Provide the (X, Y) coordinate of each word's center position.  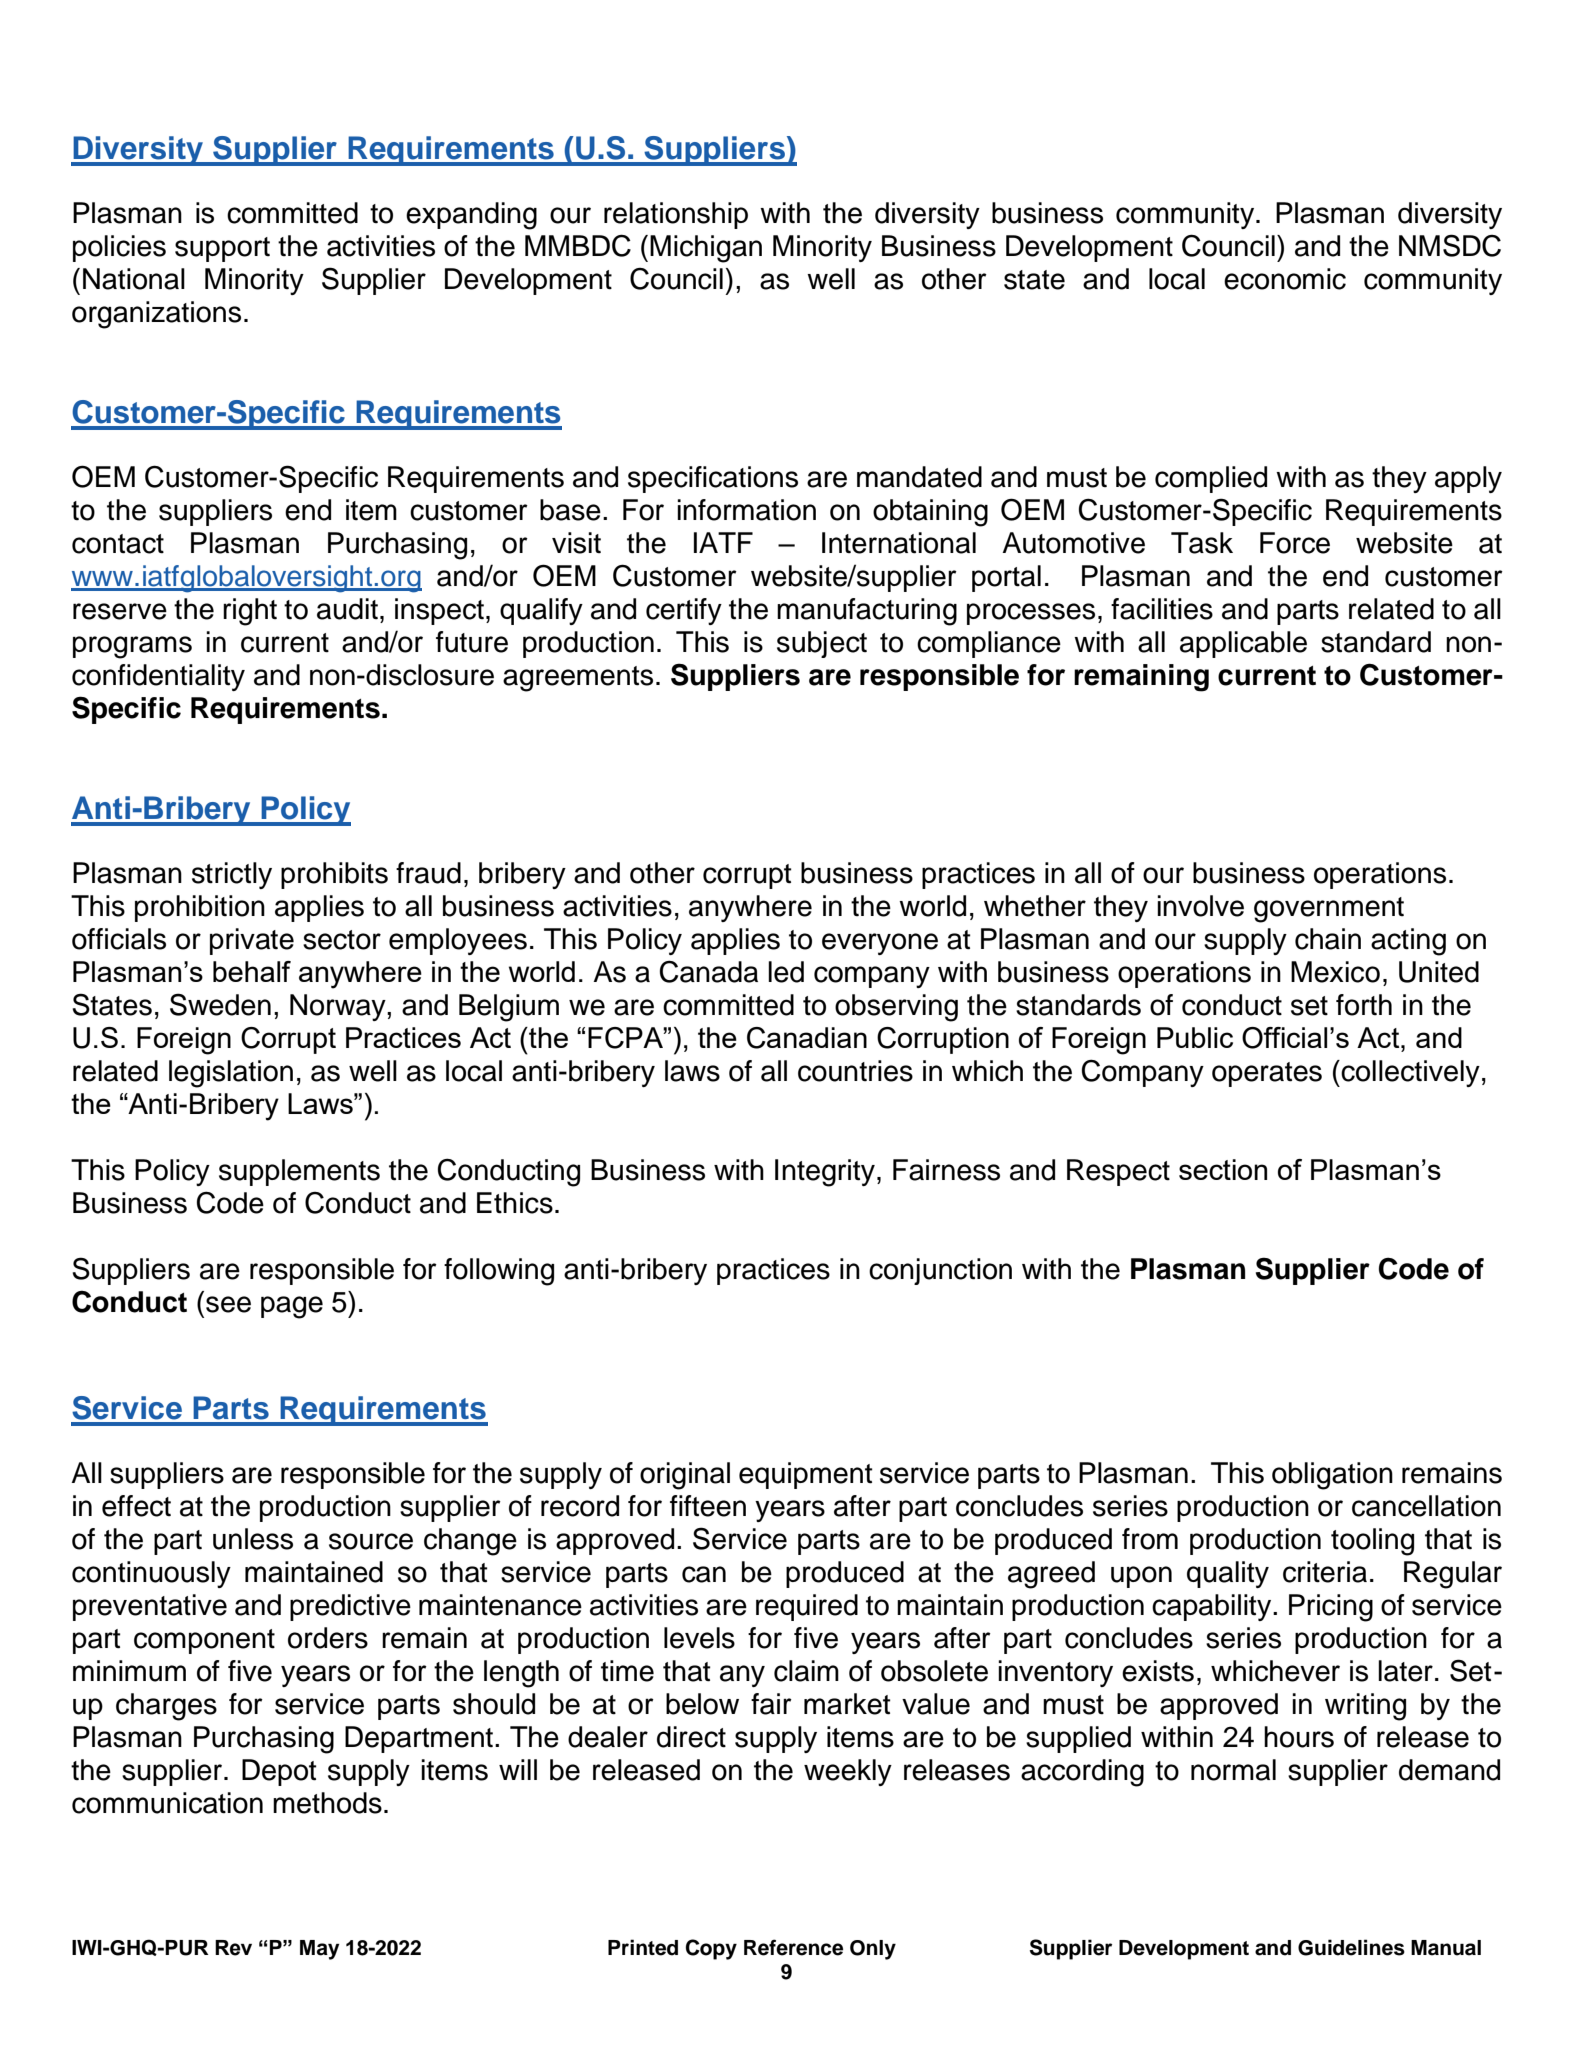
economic (1285, 279)
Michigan (706, 249)
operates (1267, 1074)
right (250, 612)
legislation (231, 1074)
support (222, 249)
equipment (806, 1475)
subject (822, 644)
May (320, 1950)
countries (855, 1071)
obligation (1332, 1476)
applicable (1243, 644)
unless (253, 1539)
